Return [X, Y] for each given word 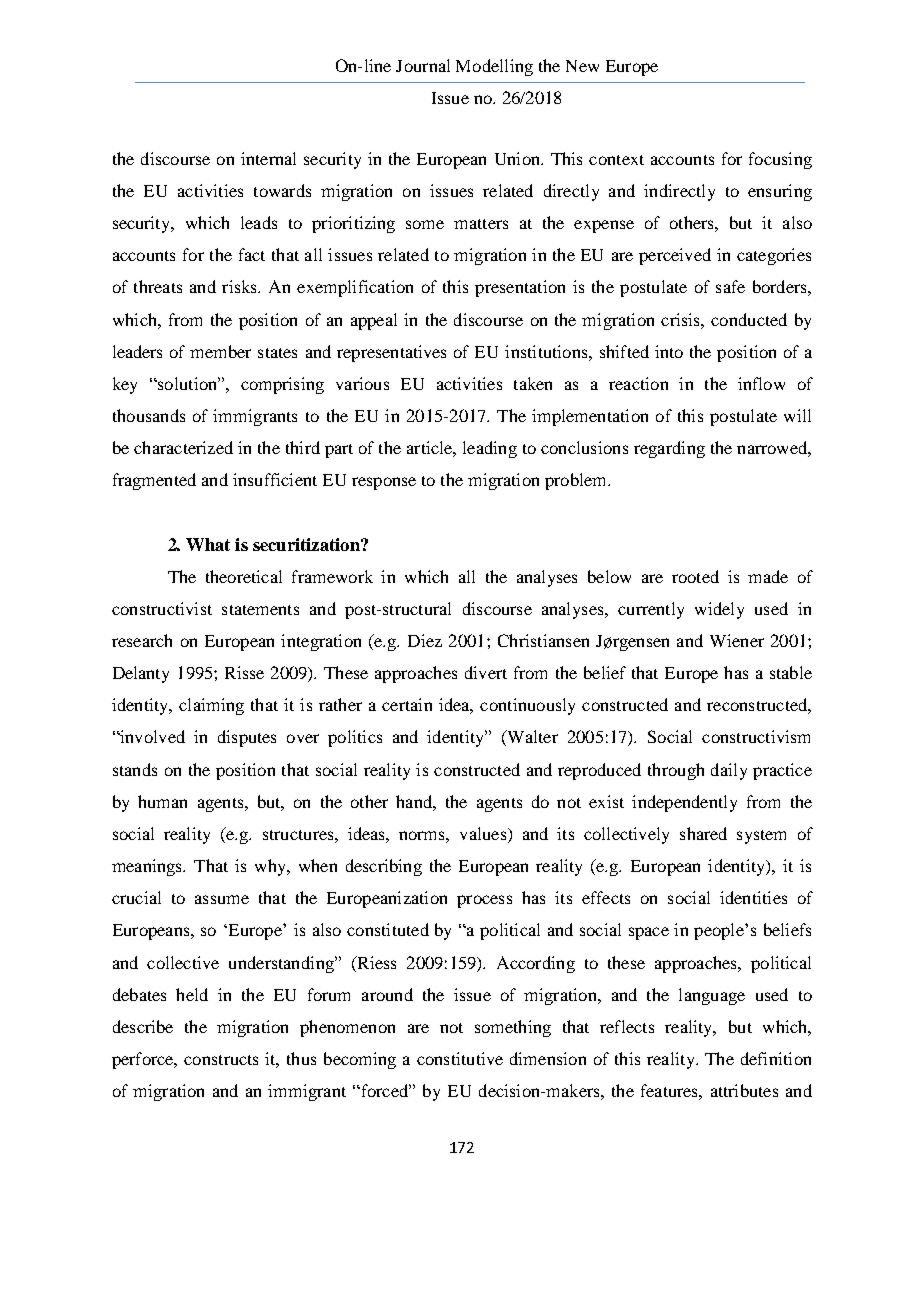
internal [268, 158]
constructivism [756, 736]
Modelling [494, 67]
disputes [247, 738]
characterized [183, 447]
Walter [531, 738]
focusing [780, 160]
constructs [221, 1060]
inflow [761, 383]
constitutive [460, 1058]
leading [490, 449]
